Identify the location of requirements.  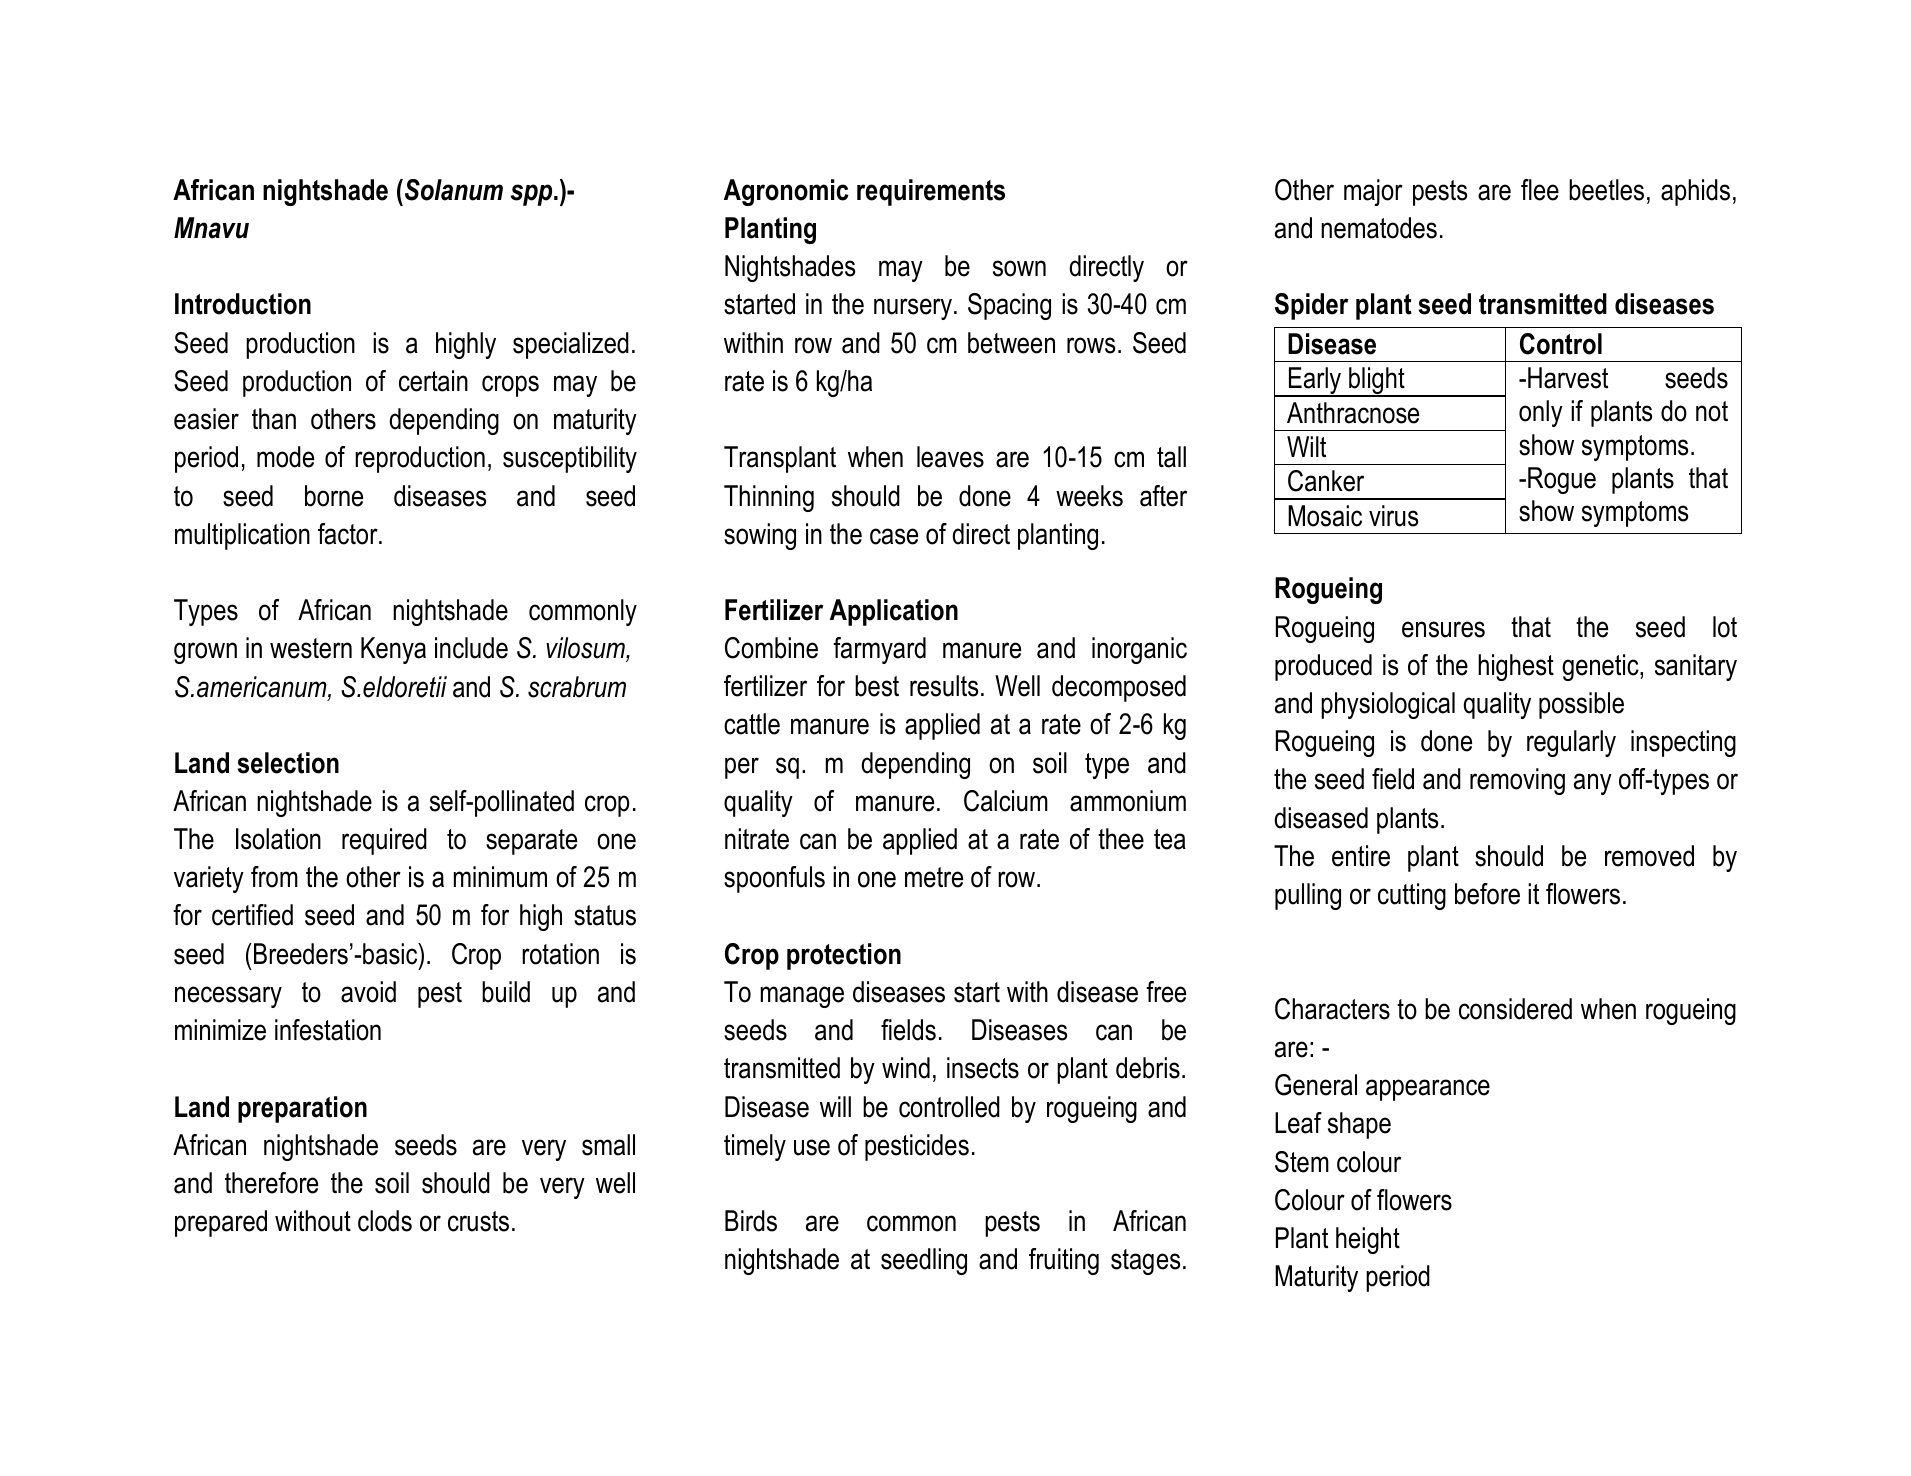
(931, 192).
